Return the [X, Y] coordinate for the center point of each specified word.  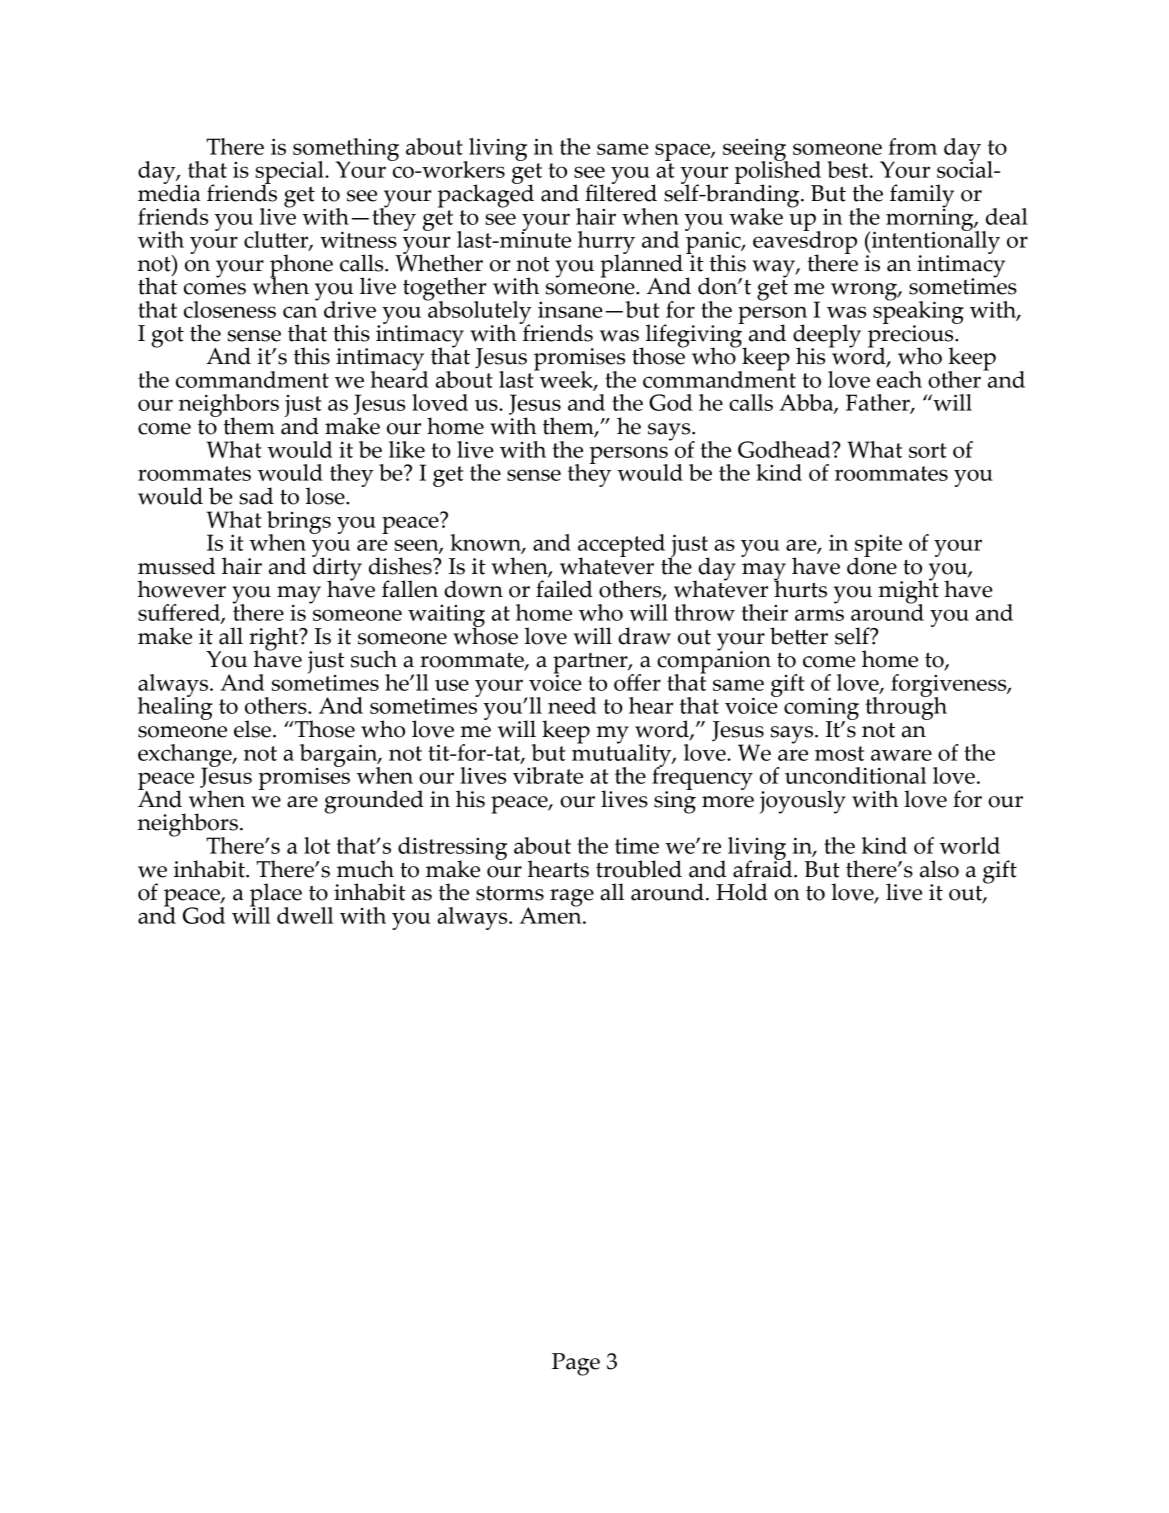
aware [901, 755]
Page [576, 1364]
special [290, 174]
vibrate [548, 775]
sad [256, 496]
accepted [621, 546]
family [922, 197]
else [252, 729]
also [939, 869]
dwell [305, 915]
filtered [621, 192]
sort [928, 450]
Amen [552, 914]
